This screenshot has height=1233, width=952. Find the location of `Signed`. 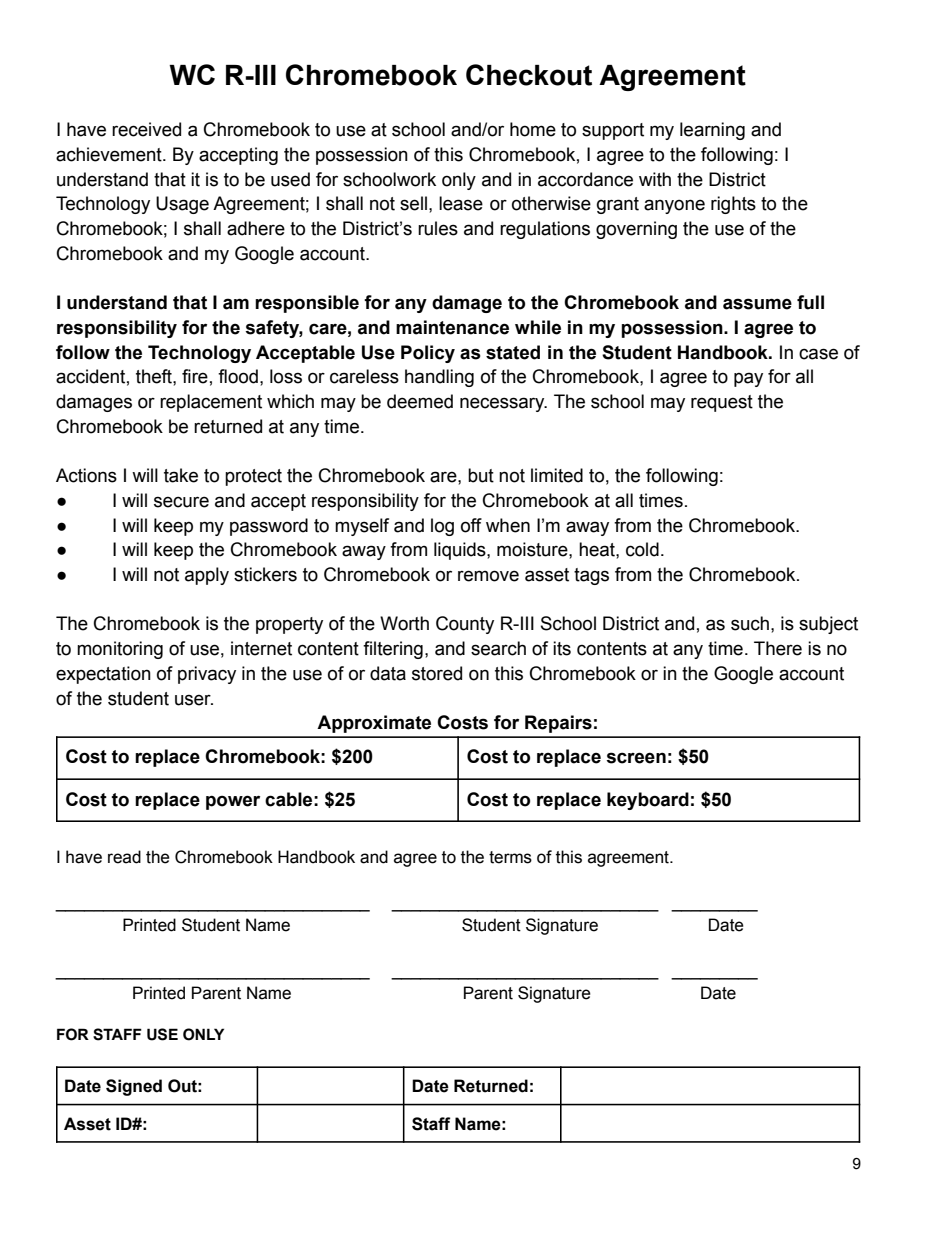

Signed is located at coordinates (134, 1087).
